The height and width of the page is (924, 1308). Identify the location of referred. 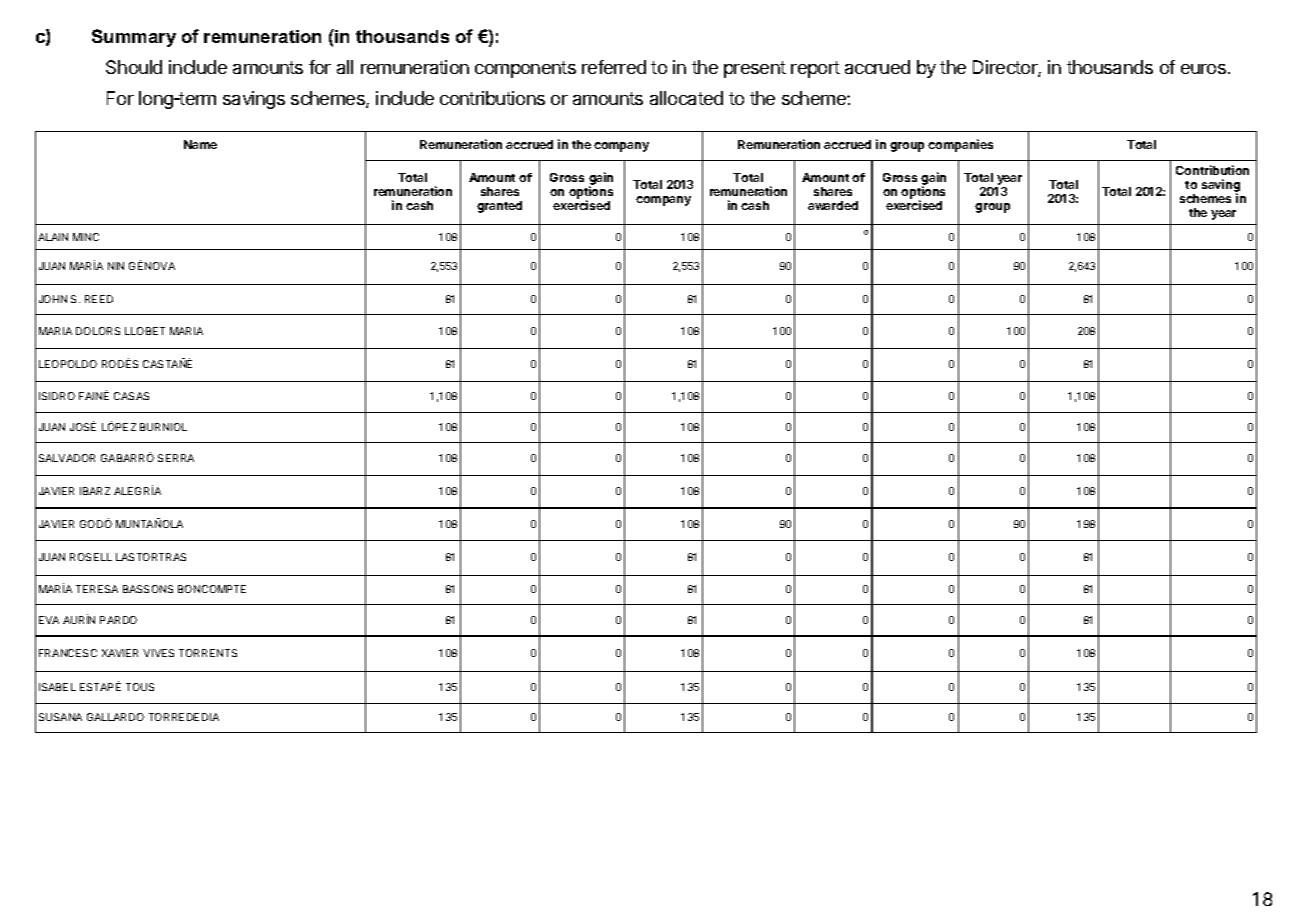
(614, 67).
